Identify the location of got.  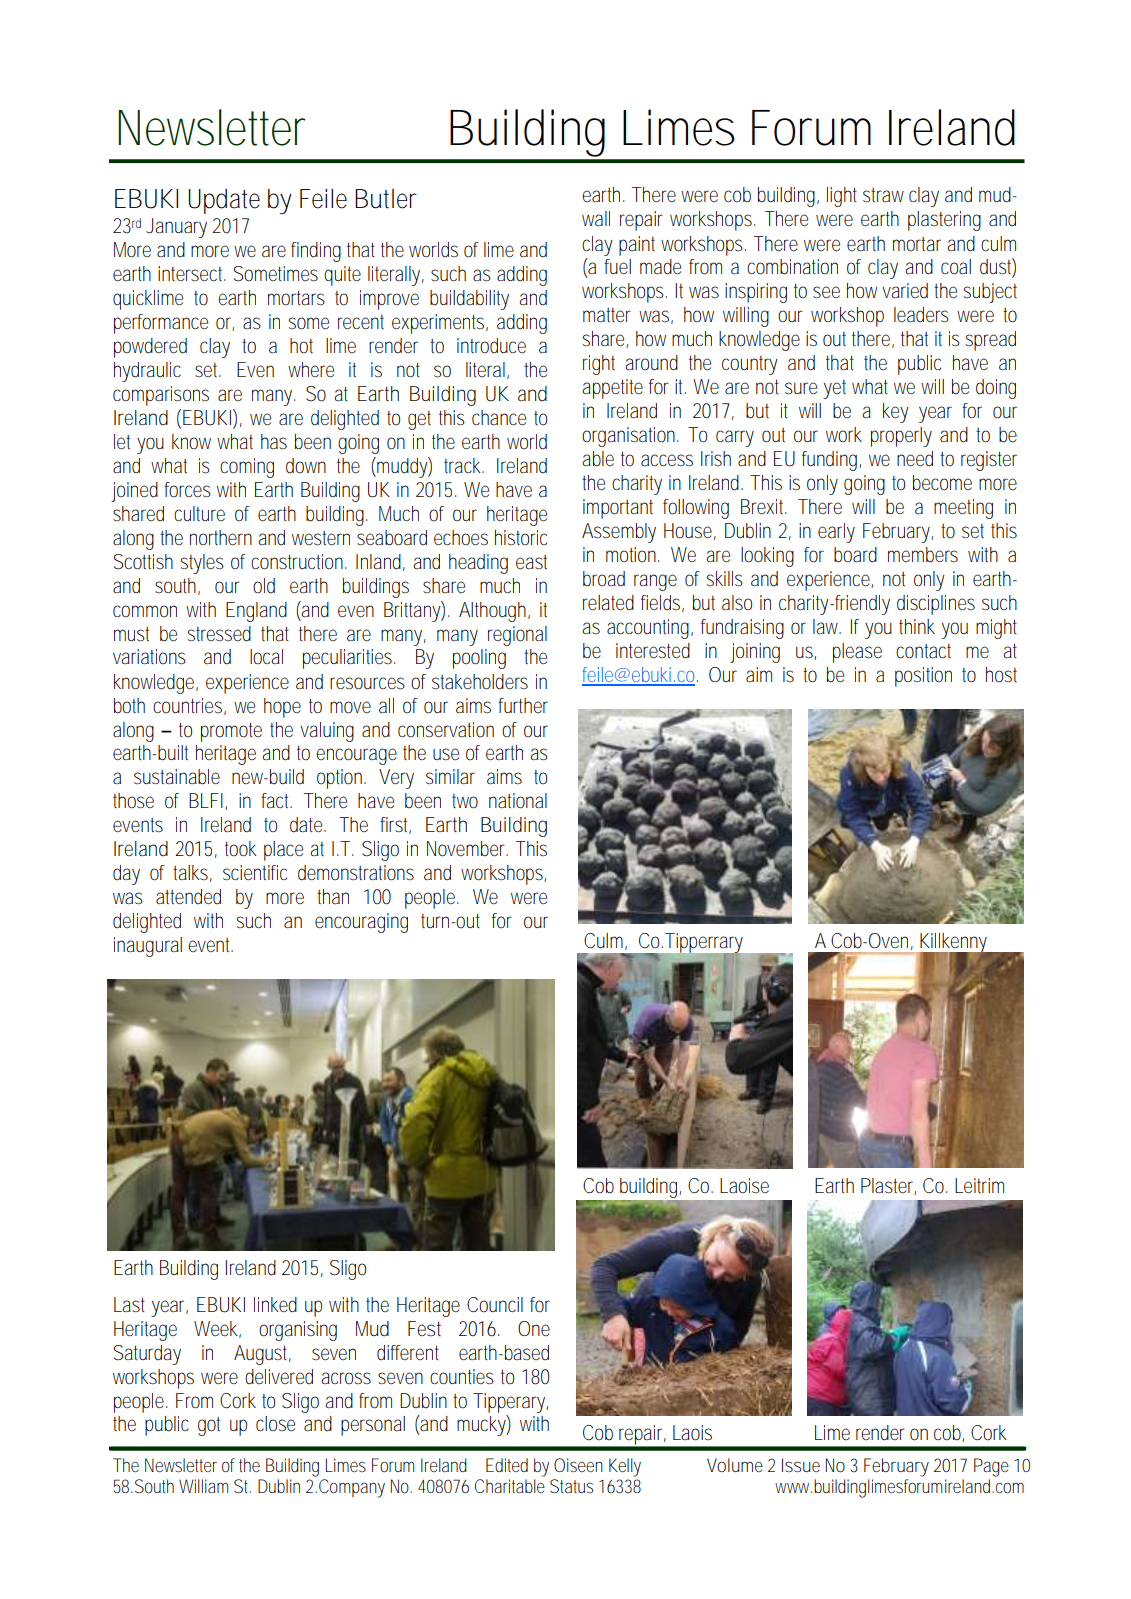
(209, 1426).
